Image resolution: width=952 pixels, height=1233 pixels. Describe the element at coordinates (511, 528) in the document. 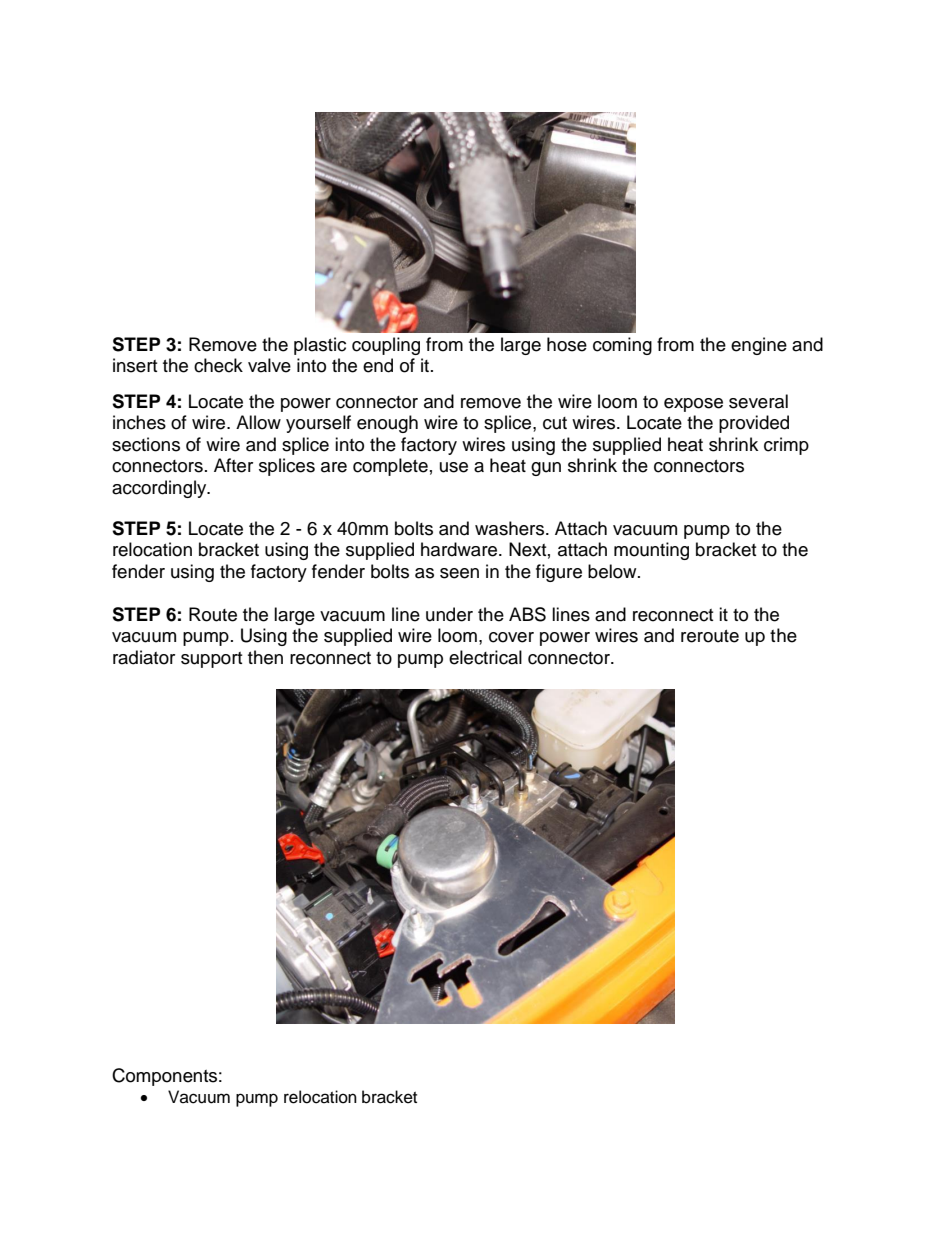

I see `washers` at that location.
